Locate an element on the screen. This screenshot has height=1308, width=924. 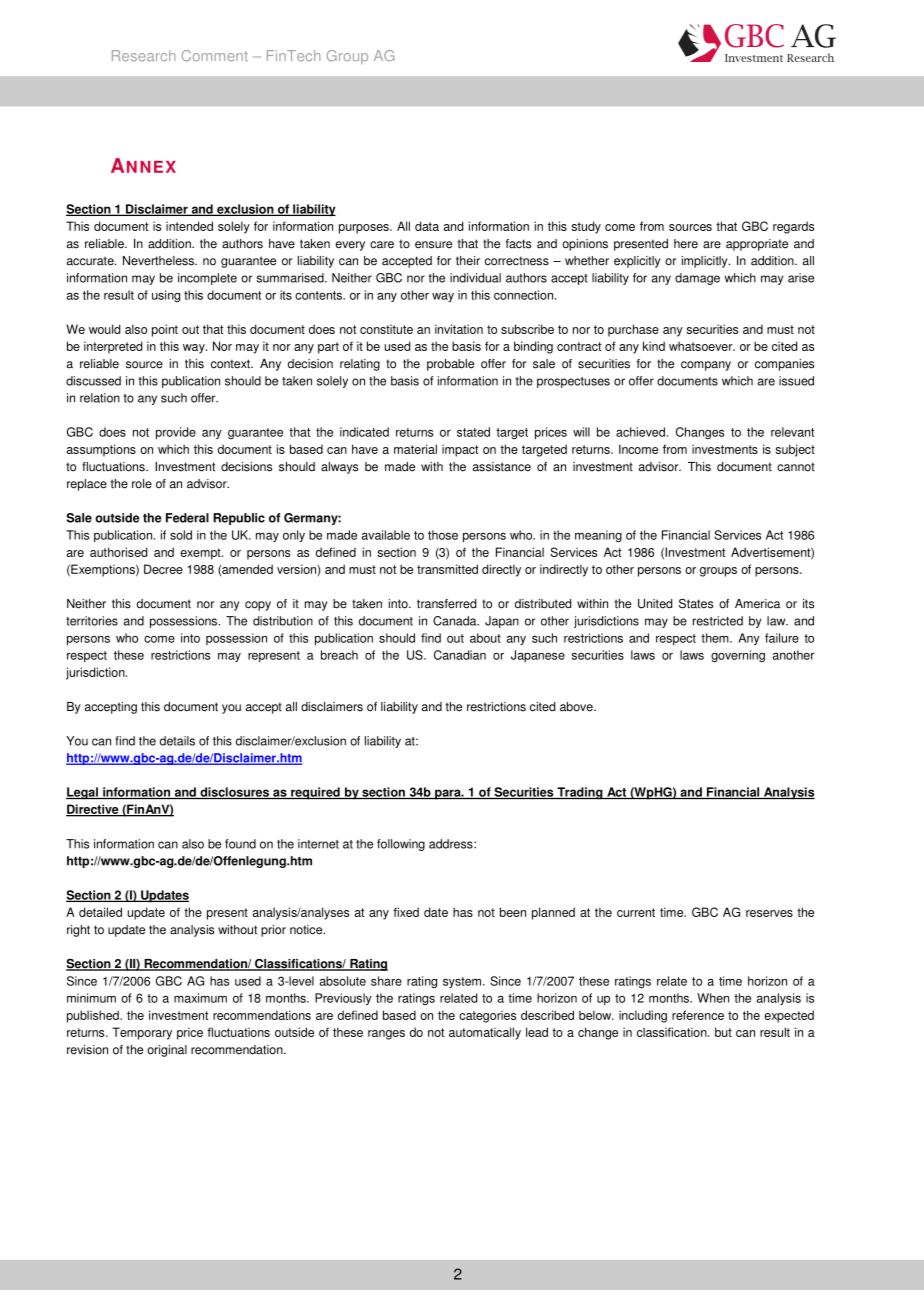
Temporary is located at coordinates (142, 1033).
